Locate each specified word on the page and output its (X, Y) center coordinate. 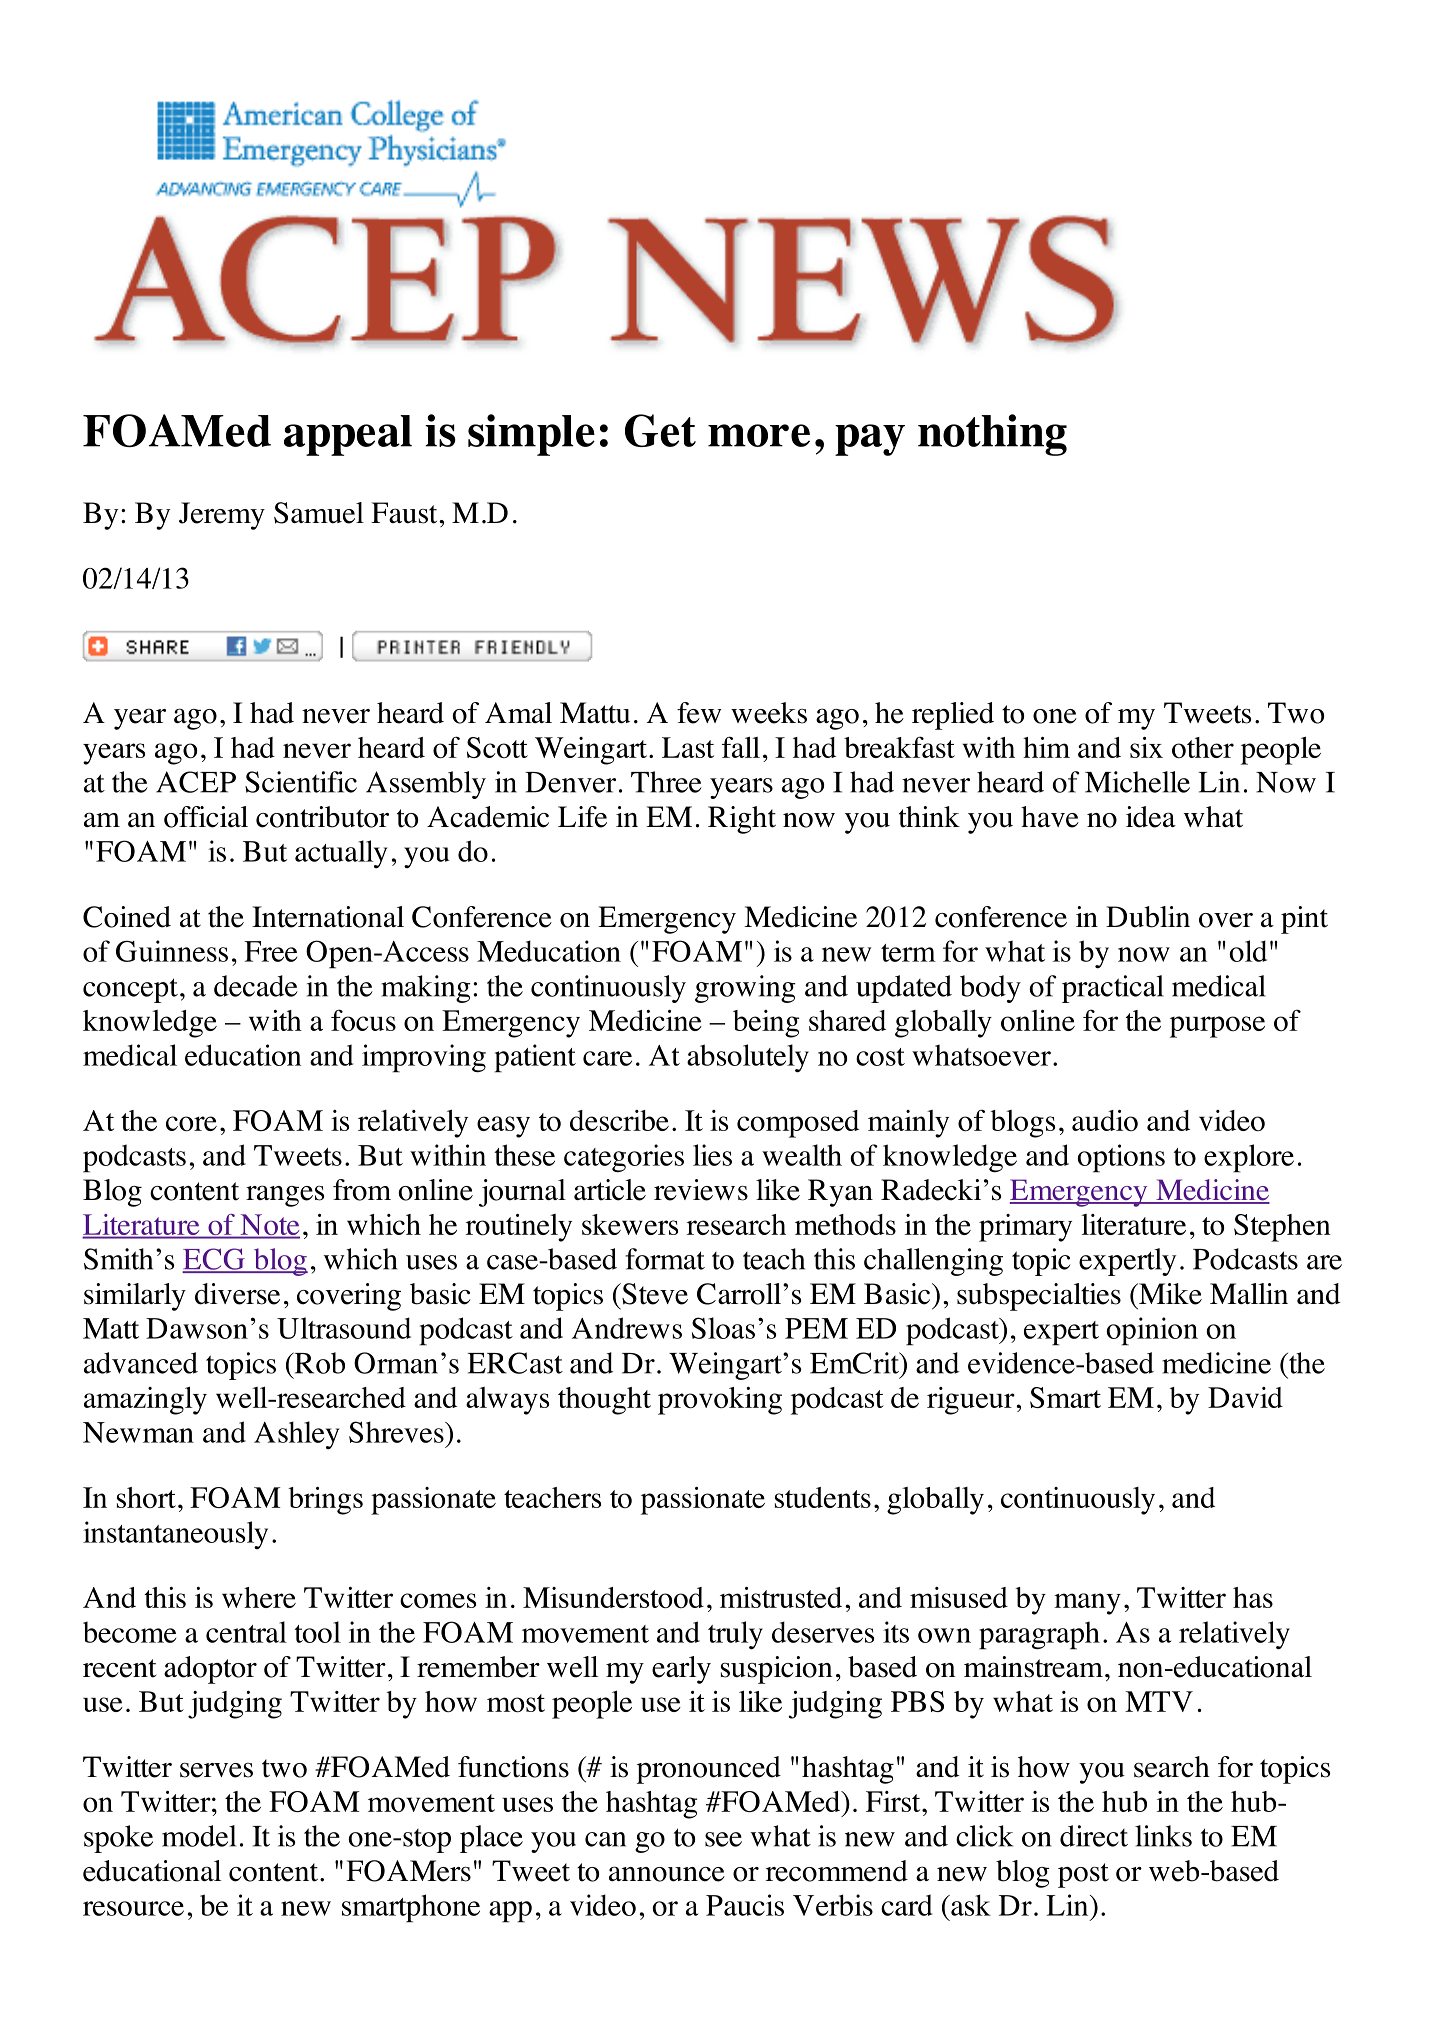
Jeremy (222, 516)
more (759, 435)
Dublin (1148, 917)
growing (745, 989)
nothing (992, 435)
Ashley (296, 1435)
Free (270, 951)
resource (133, 1908)
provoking (720, 1401)
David (1245, 1397)
